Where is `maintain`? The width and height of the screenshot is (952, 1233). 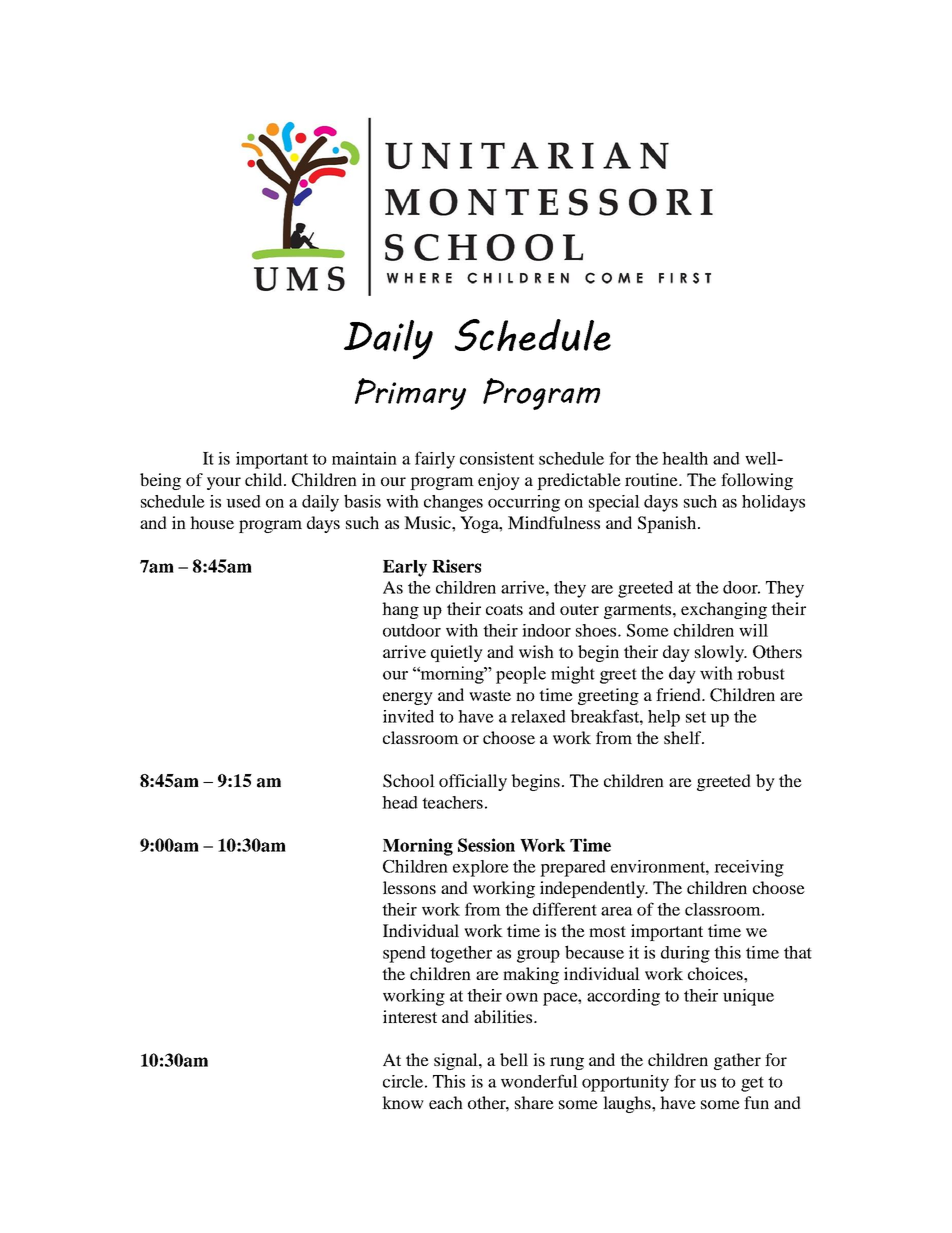
maintain is located at coordinates (364, 458).
